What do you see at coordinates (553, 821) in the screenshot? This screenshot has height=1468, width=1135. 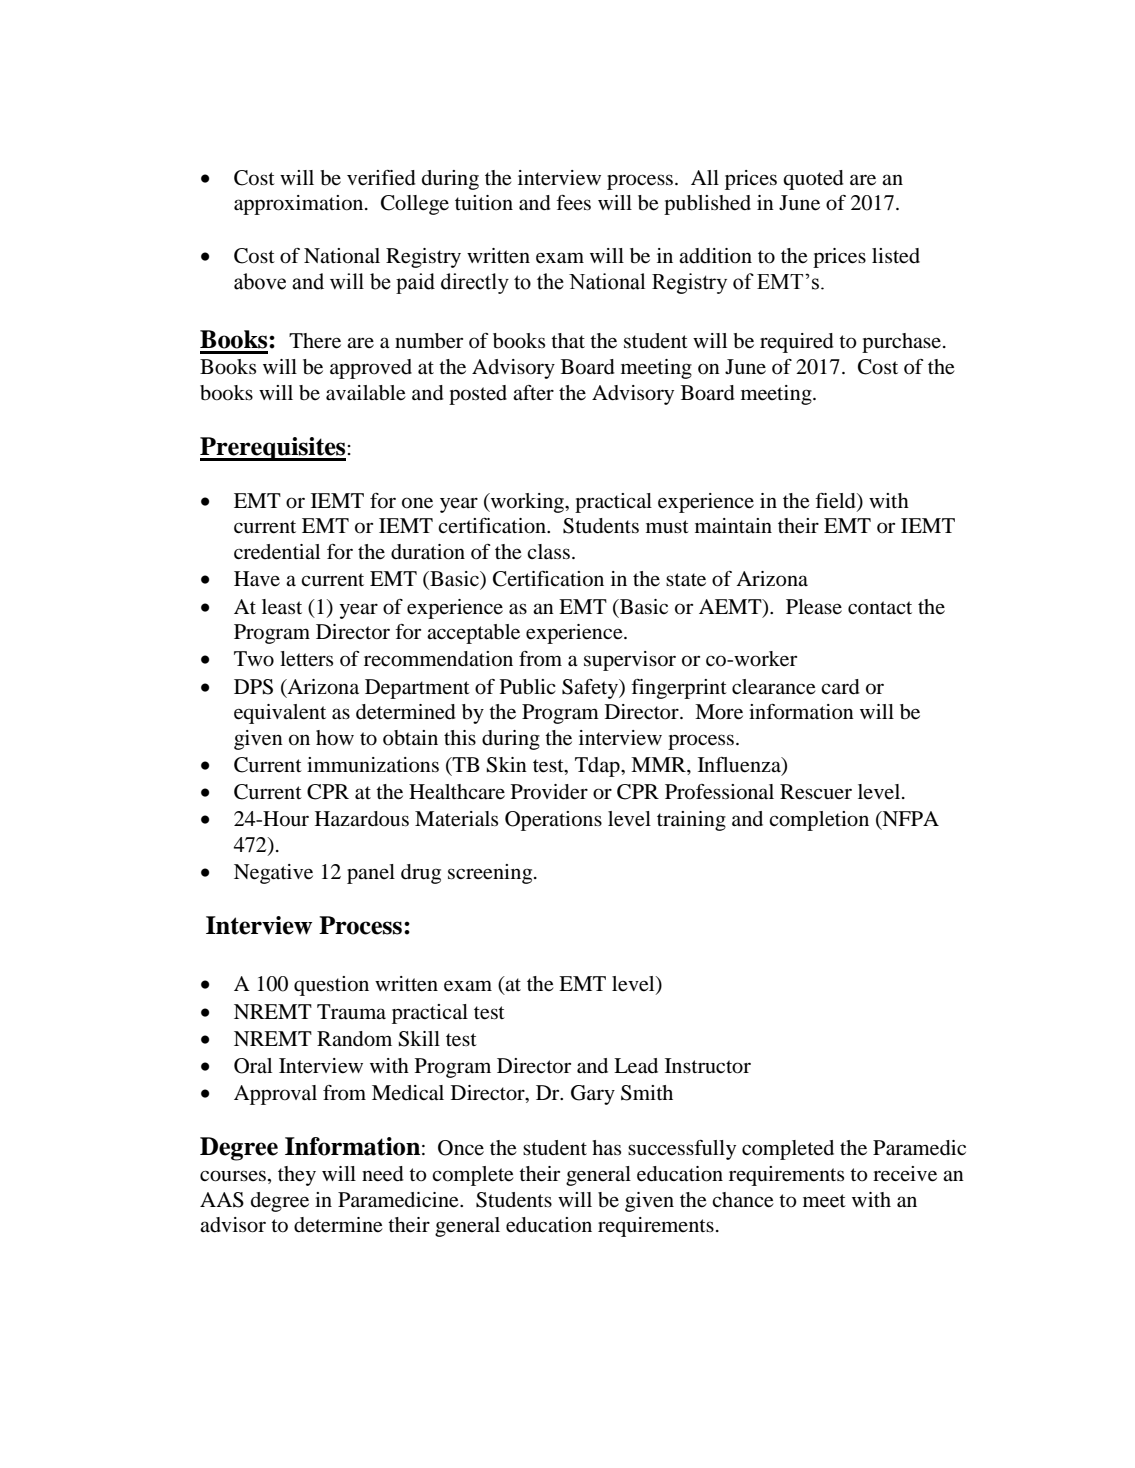 I see `Operations` at bounding box center [553, 821].
